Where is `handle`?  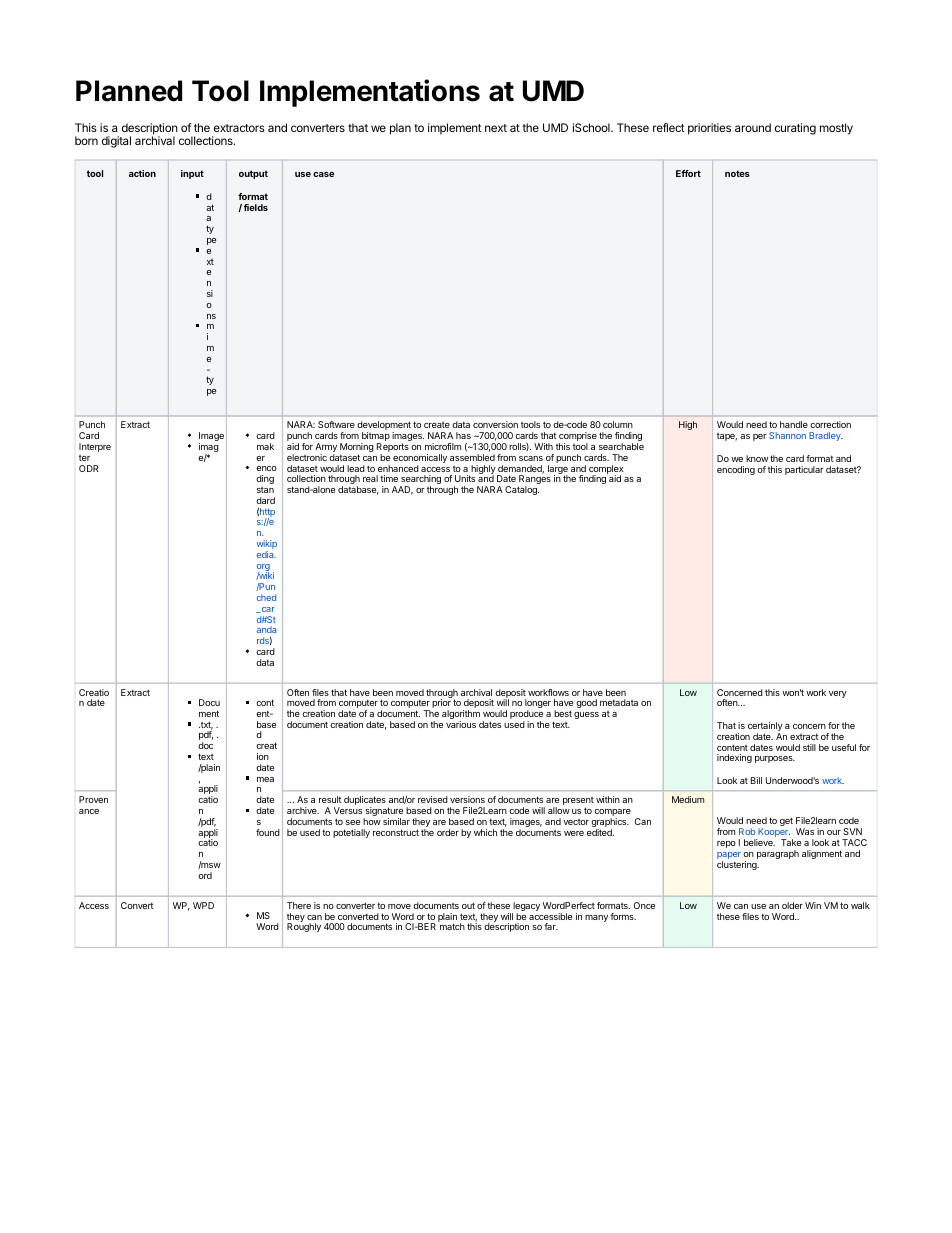
handle is located at coordinates (794, 424).
